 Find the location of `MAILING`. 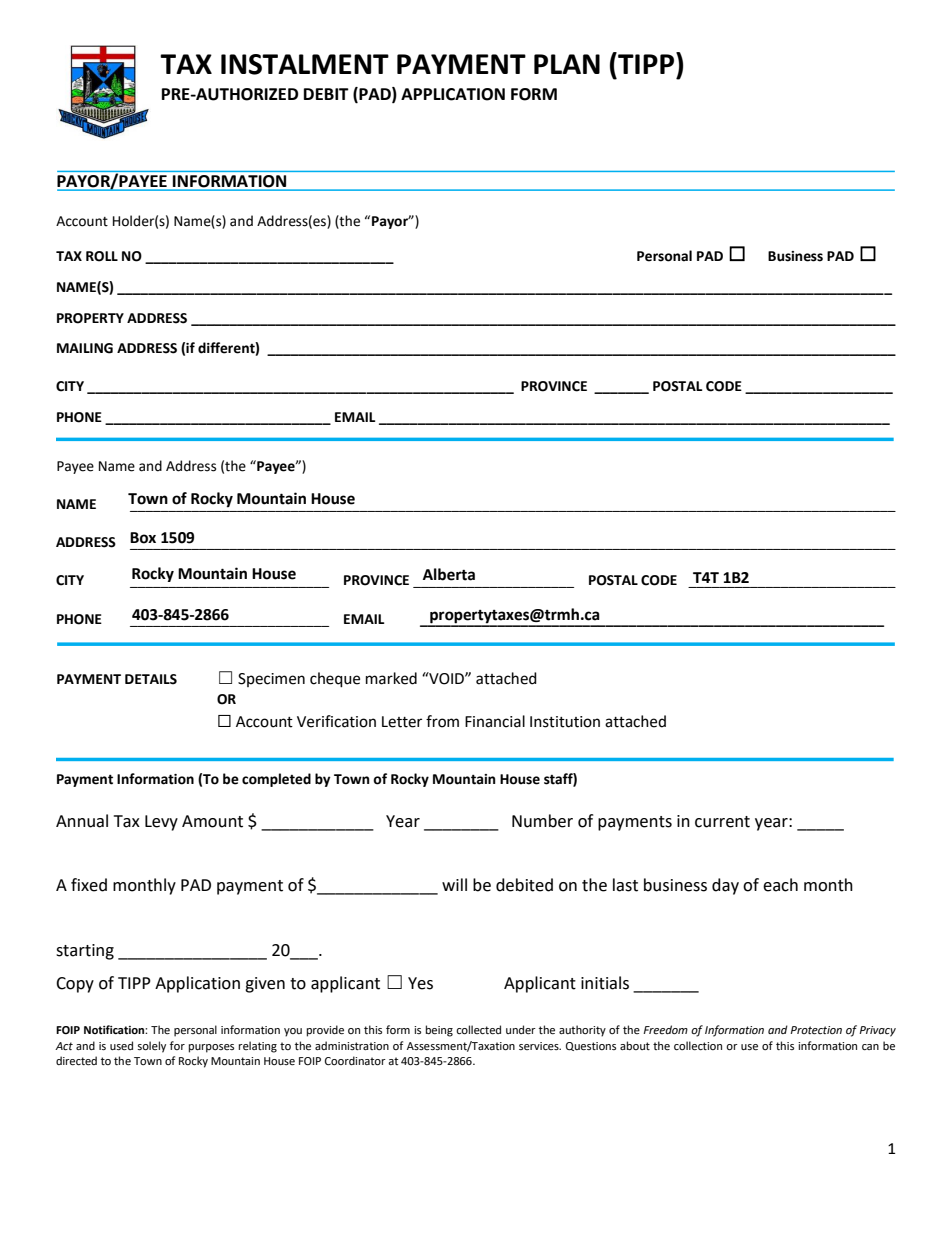

MAILING is located at coordinates (85, 348).
